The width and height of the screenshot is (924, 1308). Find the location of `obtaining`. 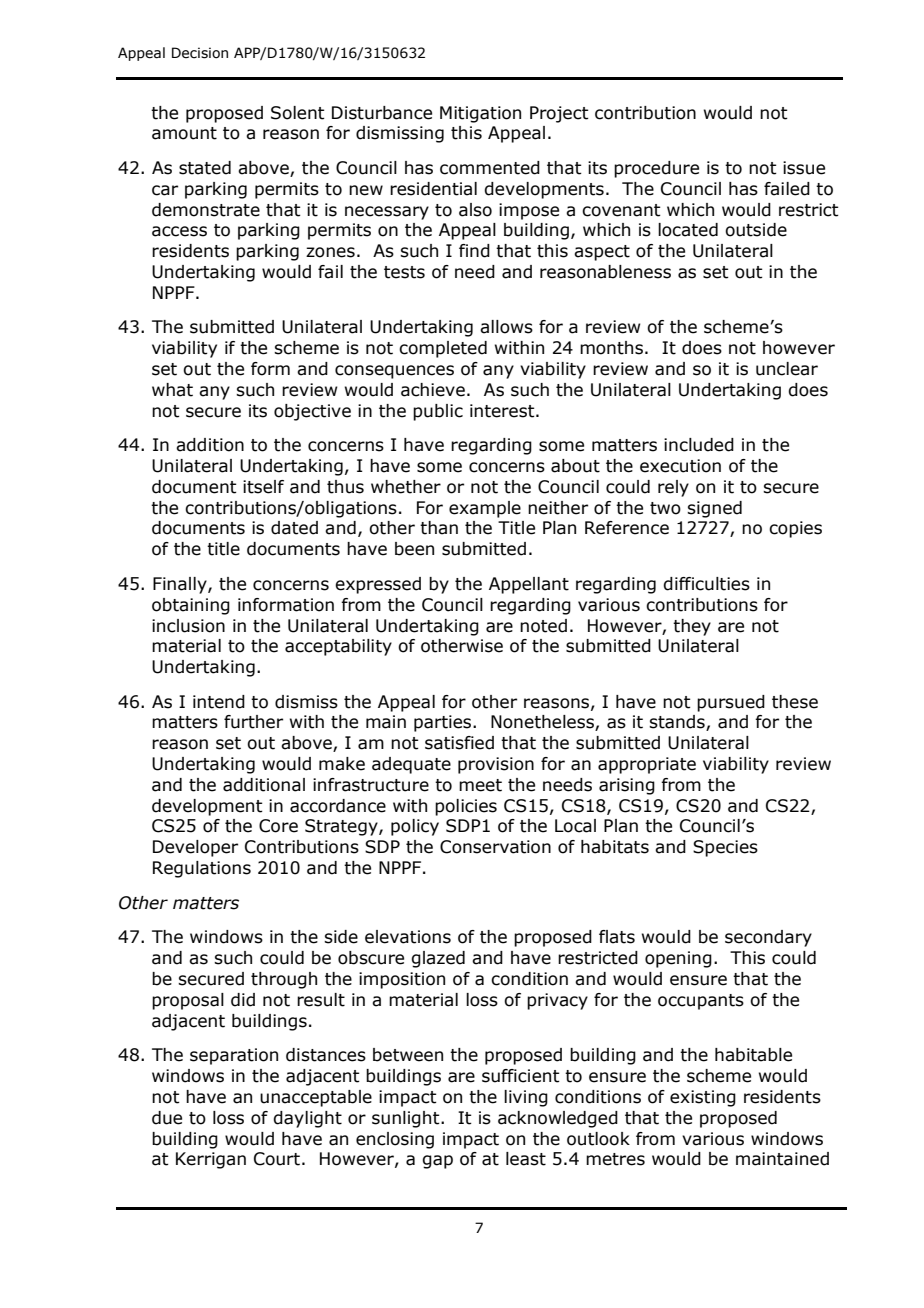

obtaining is located at coordinates (191, 606).
